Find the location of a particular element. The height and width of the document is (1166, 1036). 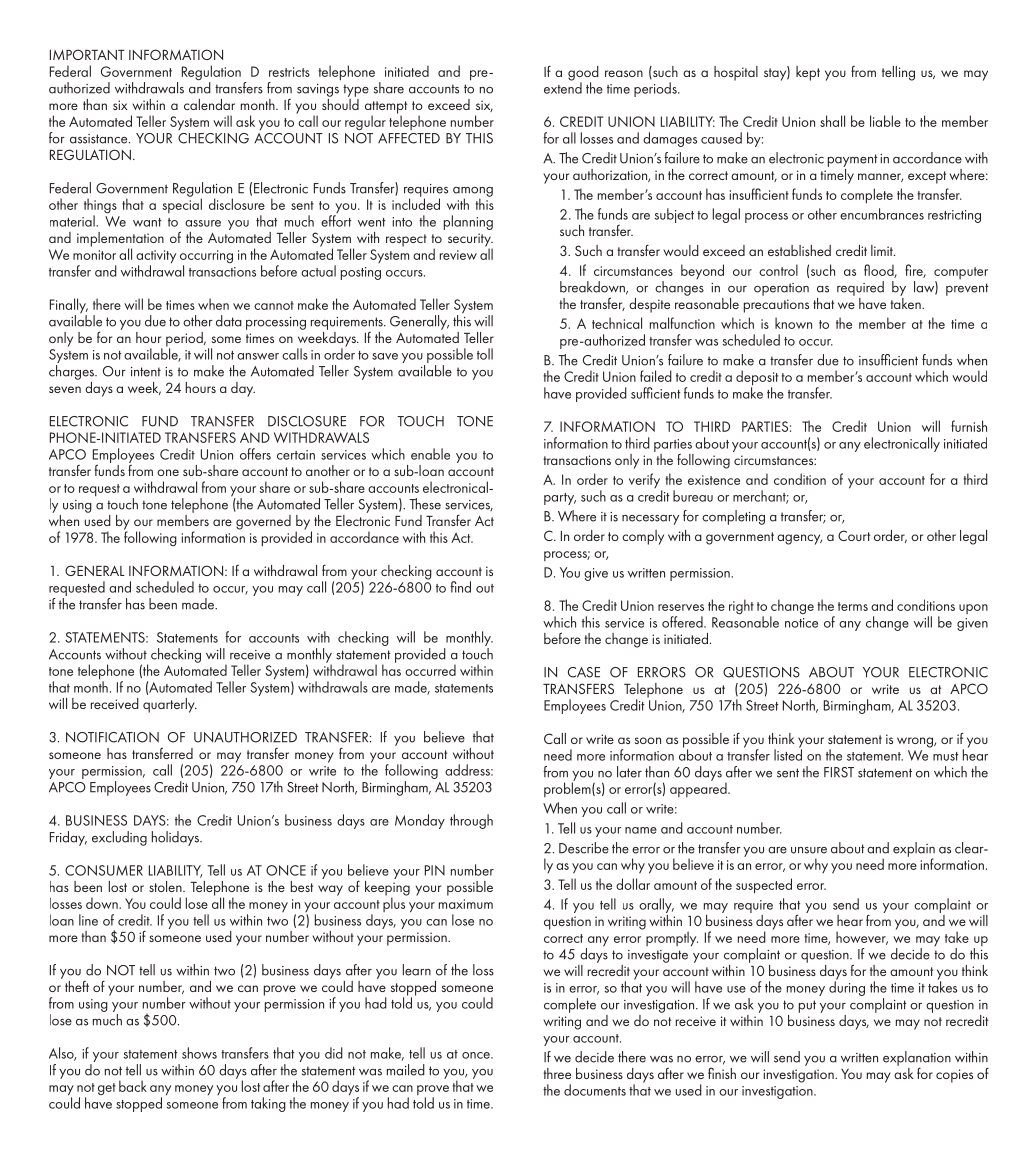

explanation is located at coordinates (917, 1059).
